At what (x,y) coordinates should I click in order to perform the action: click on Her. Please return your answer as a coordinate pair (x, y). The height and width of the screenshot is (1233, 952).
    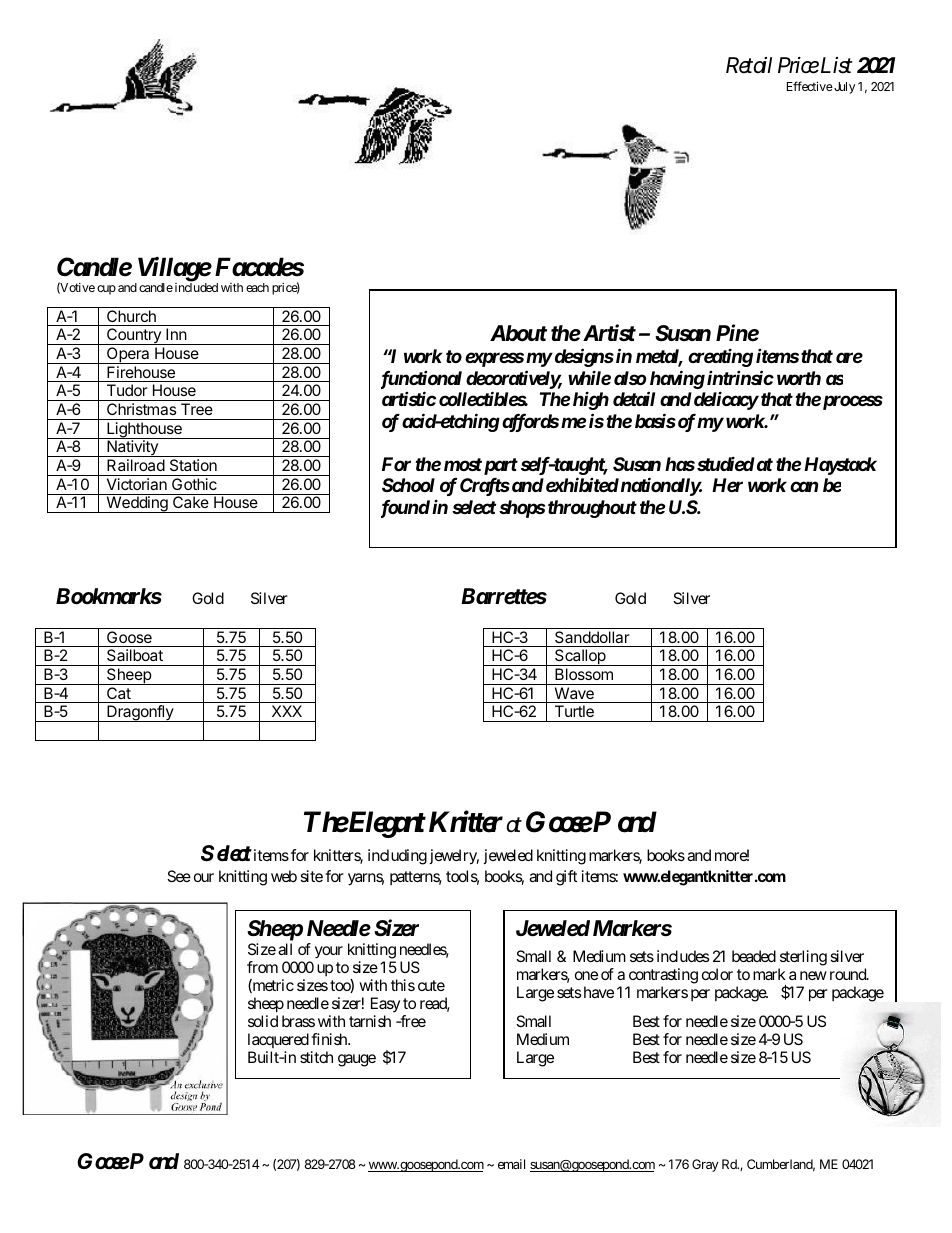
    Looking at the image, I should click on (727, 485).
